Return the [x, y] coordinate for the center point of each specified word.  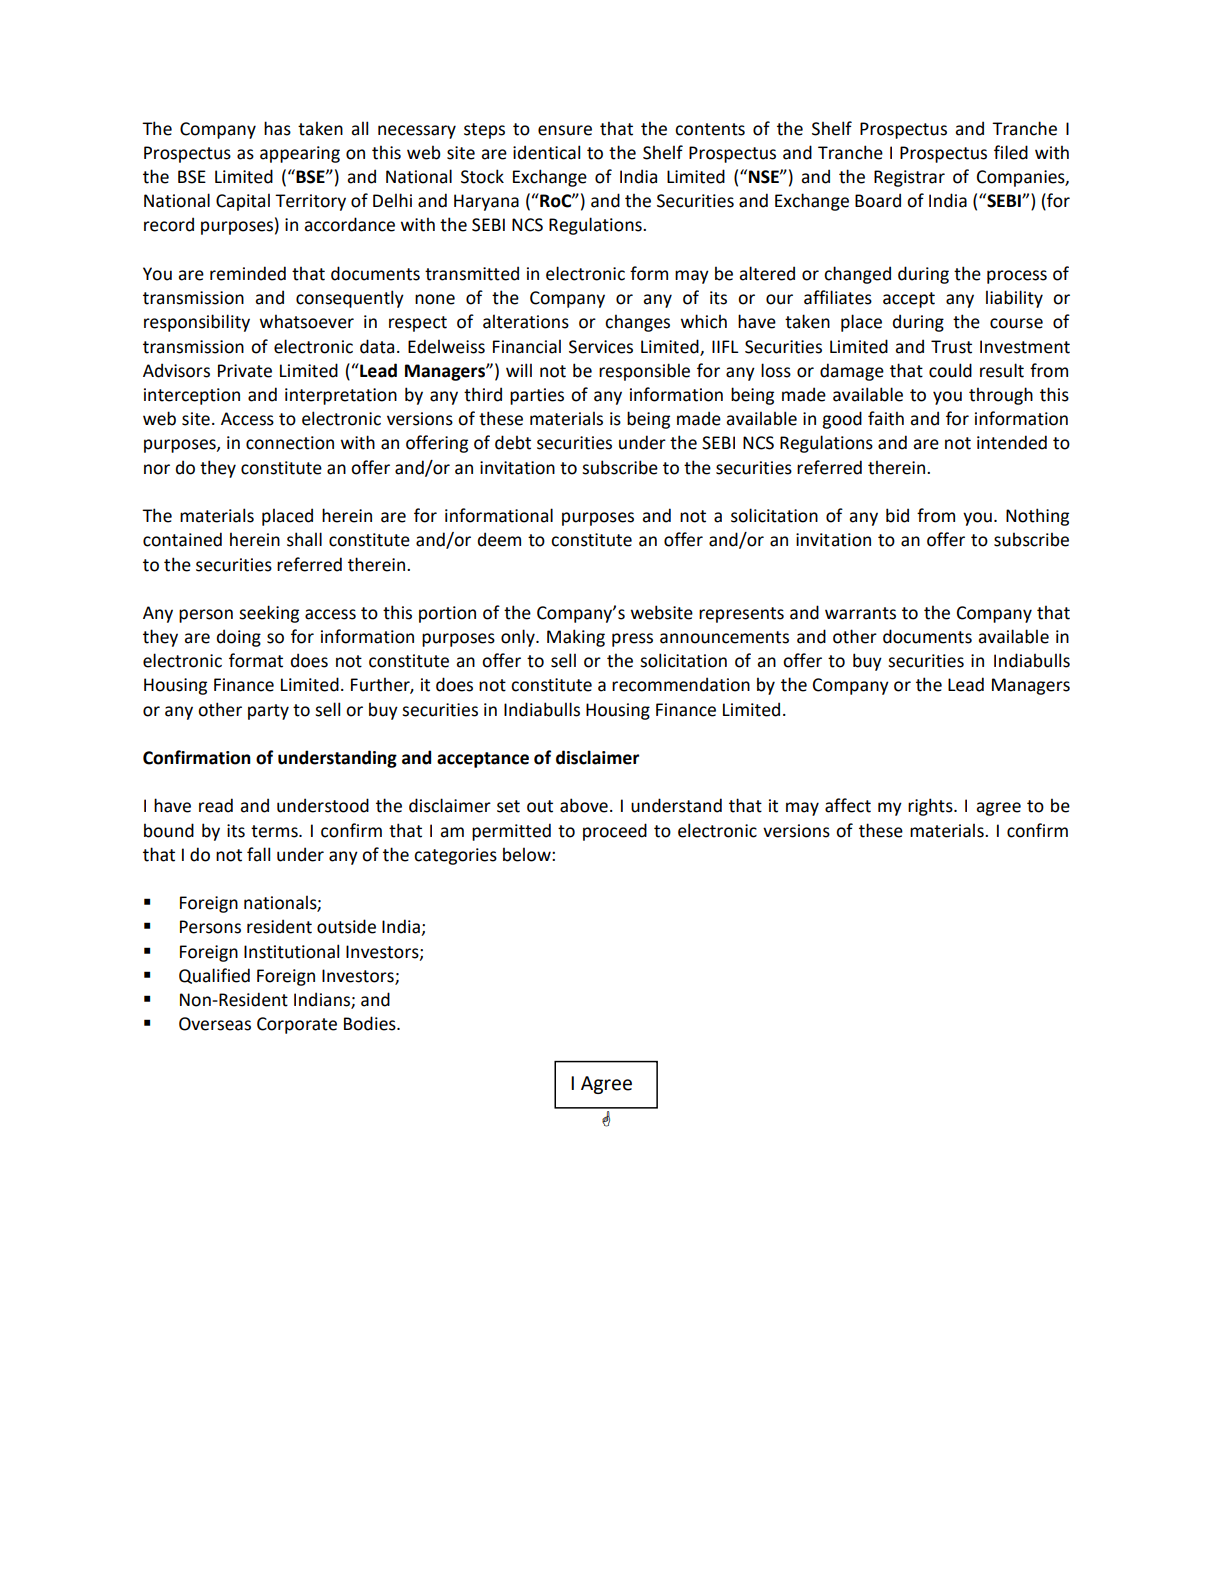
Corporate [297, 1025]
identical [546, 152]
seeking [269, 614]
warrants [860, 613]
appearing [300, 154]
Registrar [909, 178]
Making [576, 638]
